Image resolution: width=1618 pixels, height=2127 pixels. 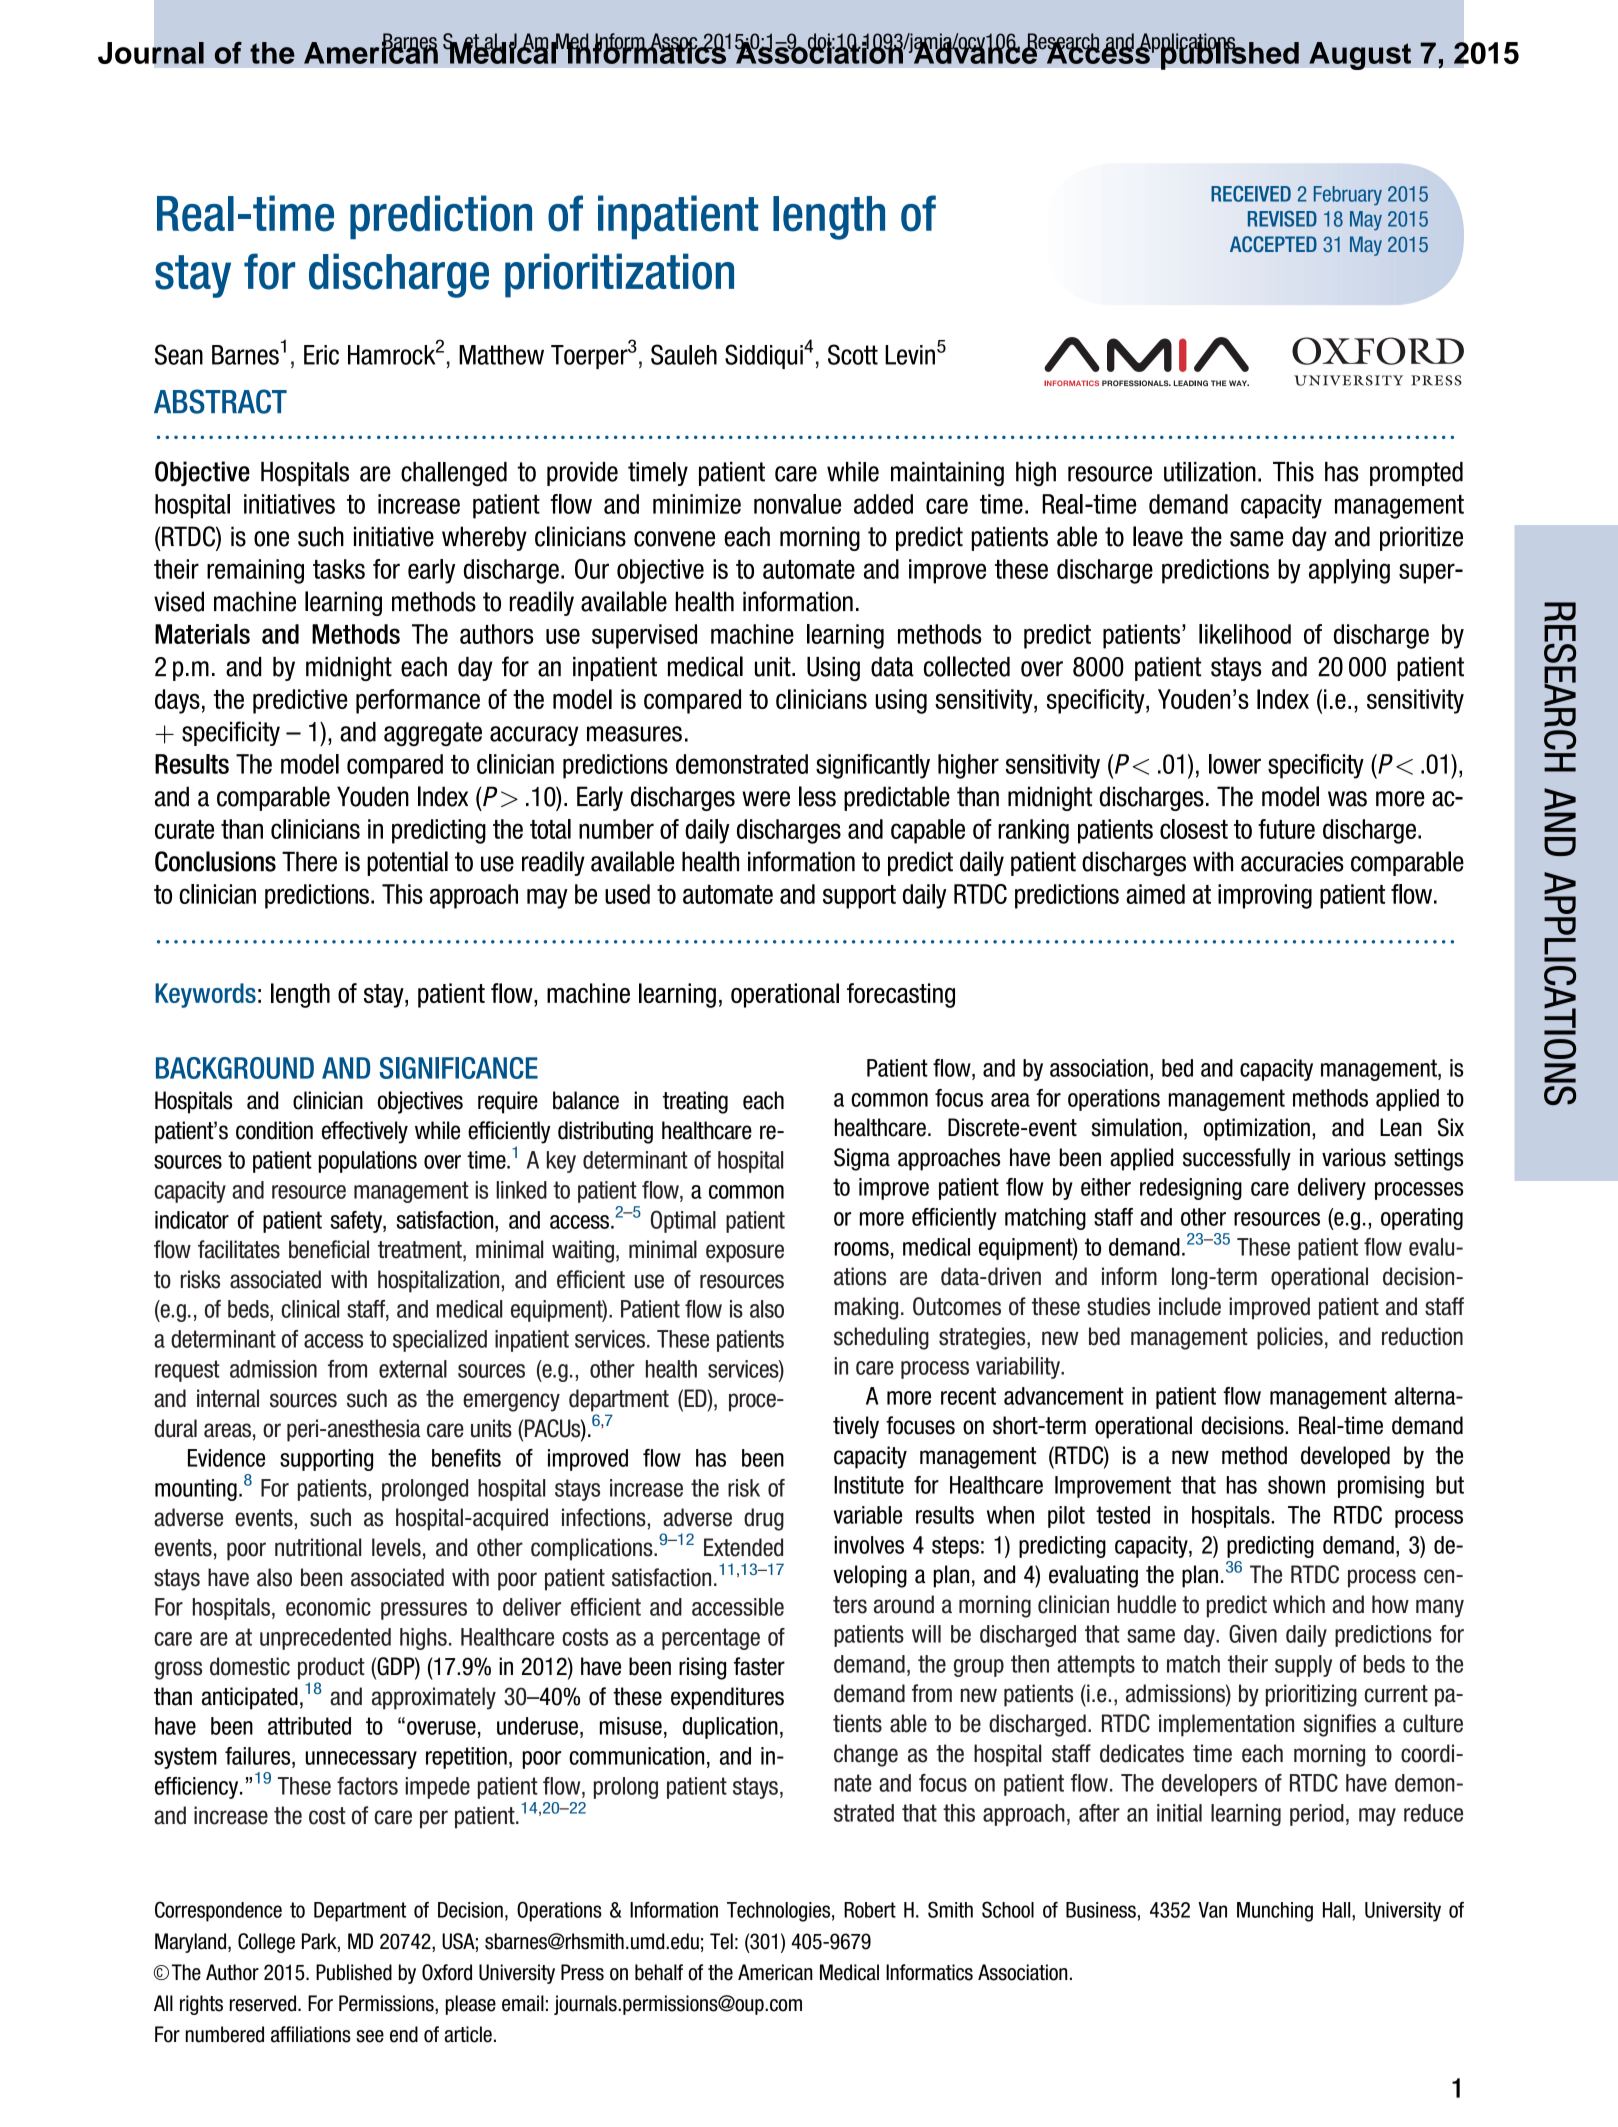 I want to click on scheduling, so click(x=881, y=1338).
